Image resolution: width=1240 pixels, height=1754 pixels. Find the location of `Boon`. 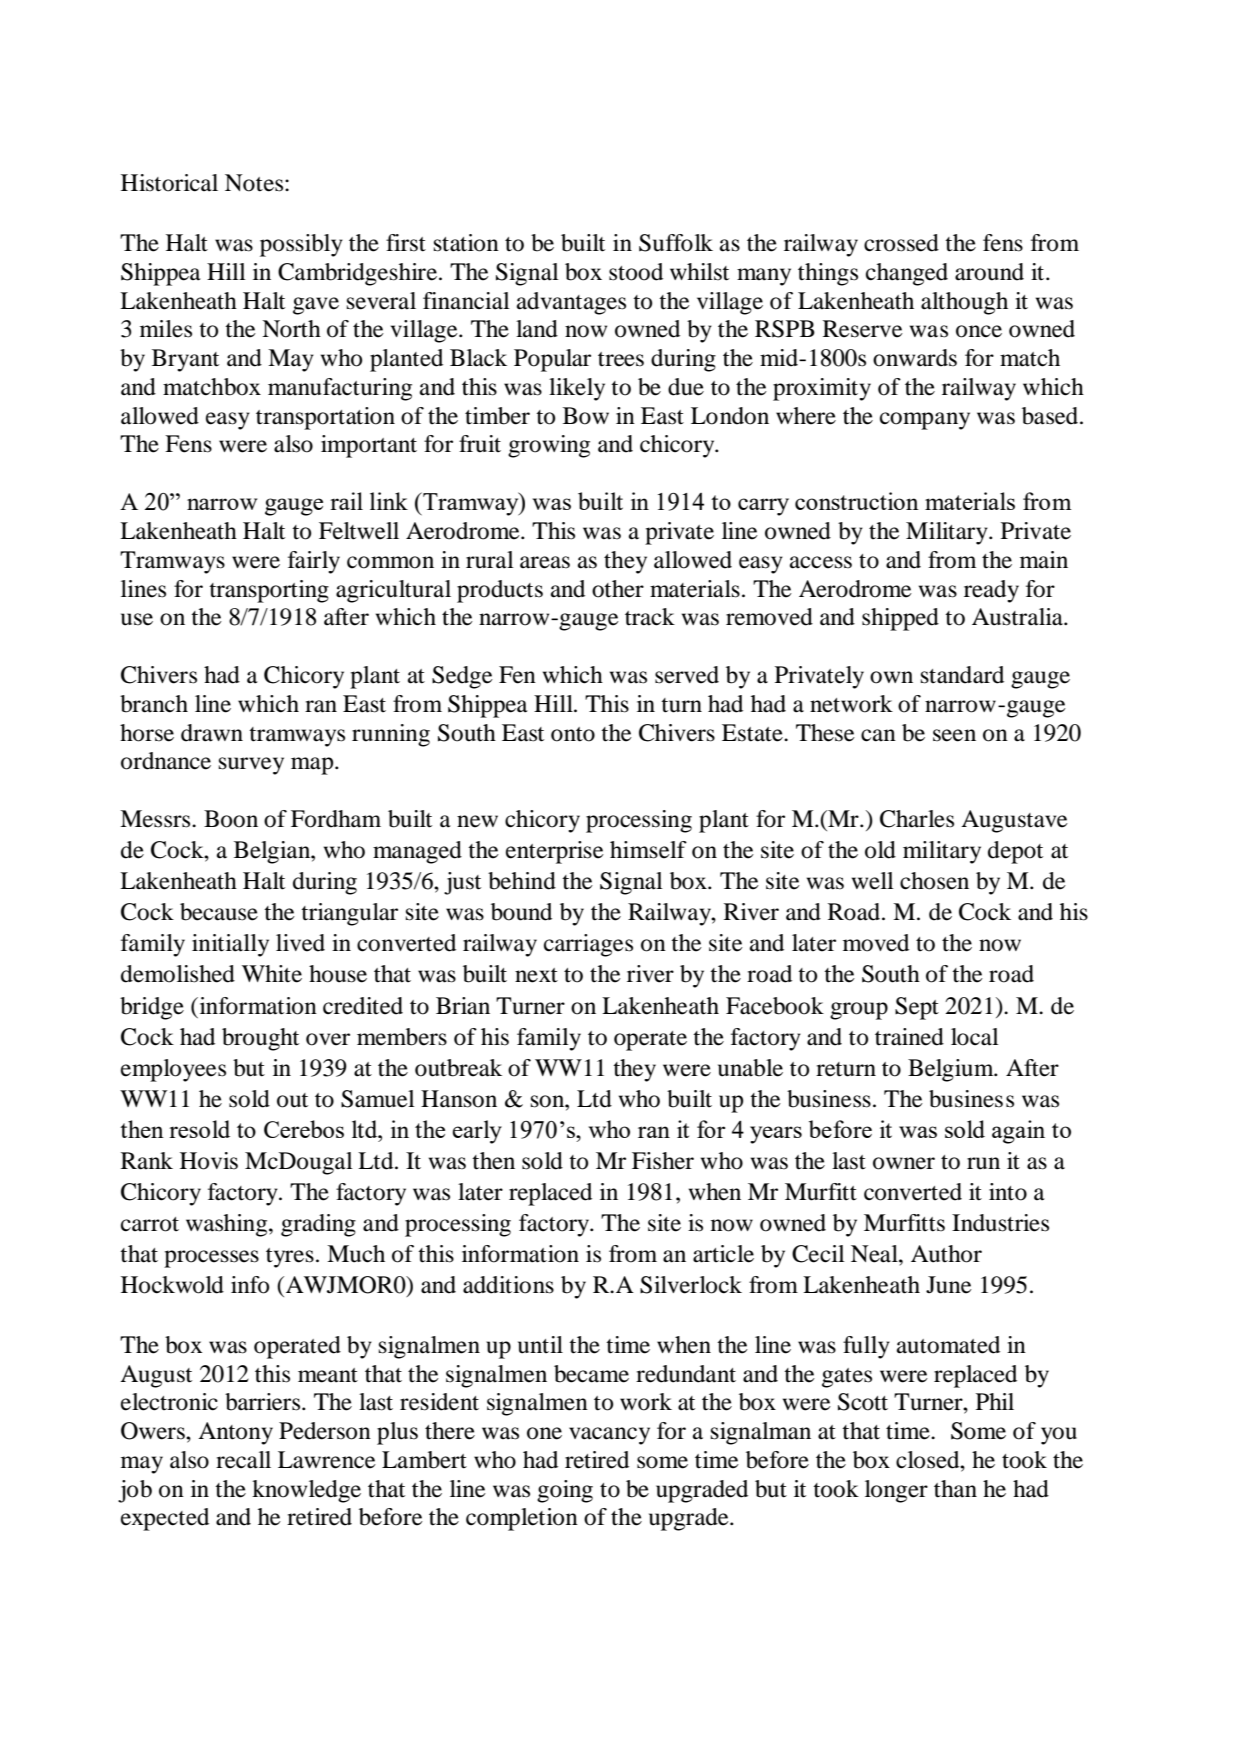

Boon is located at coordinates (231, 819).
